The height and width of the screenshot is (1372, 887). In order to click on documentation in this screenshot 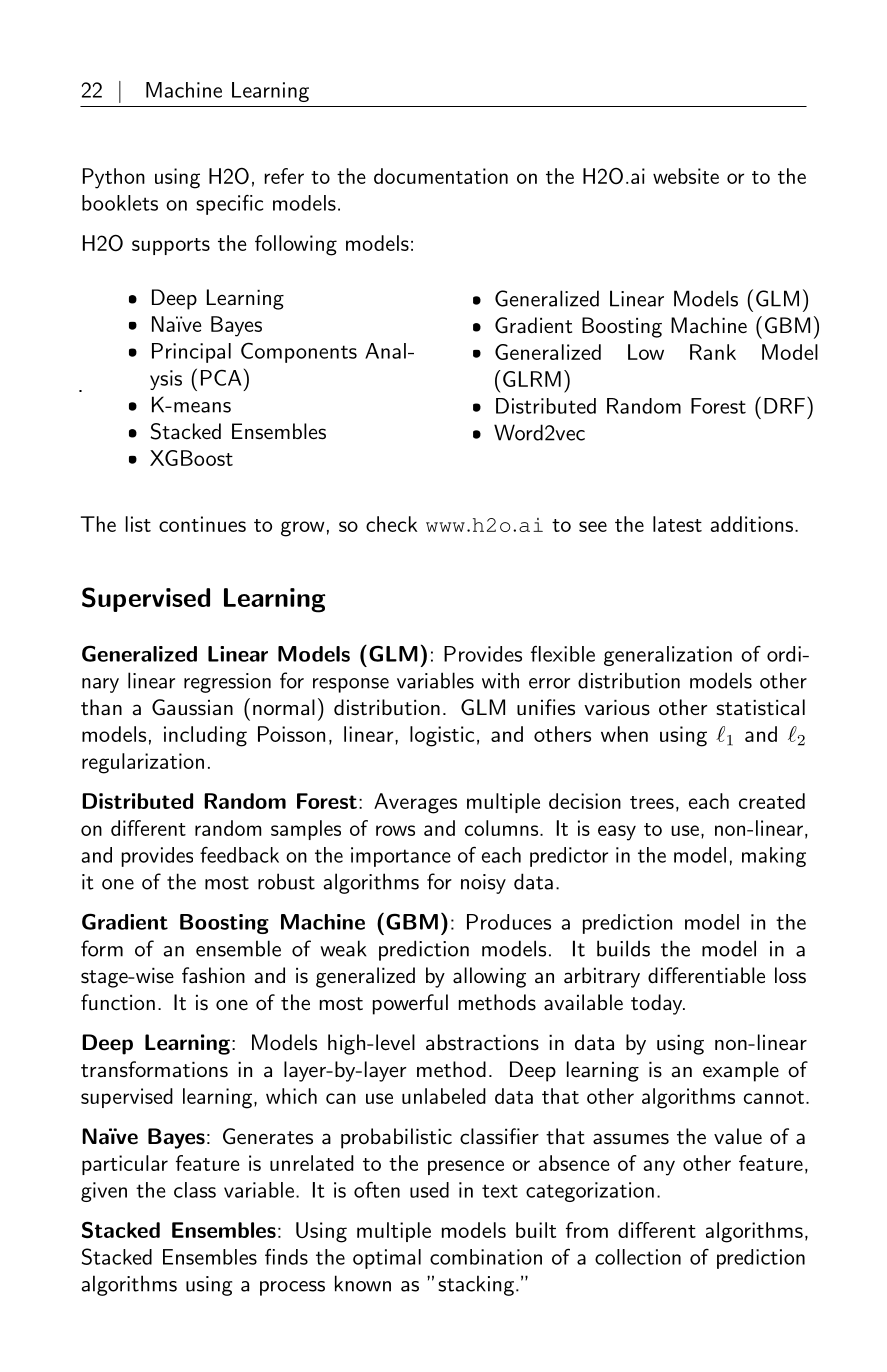, I will do `click(441, 176)`.
